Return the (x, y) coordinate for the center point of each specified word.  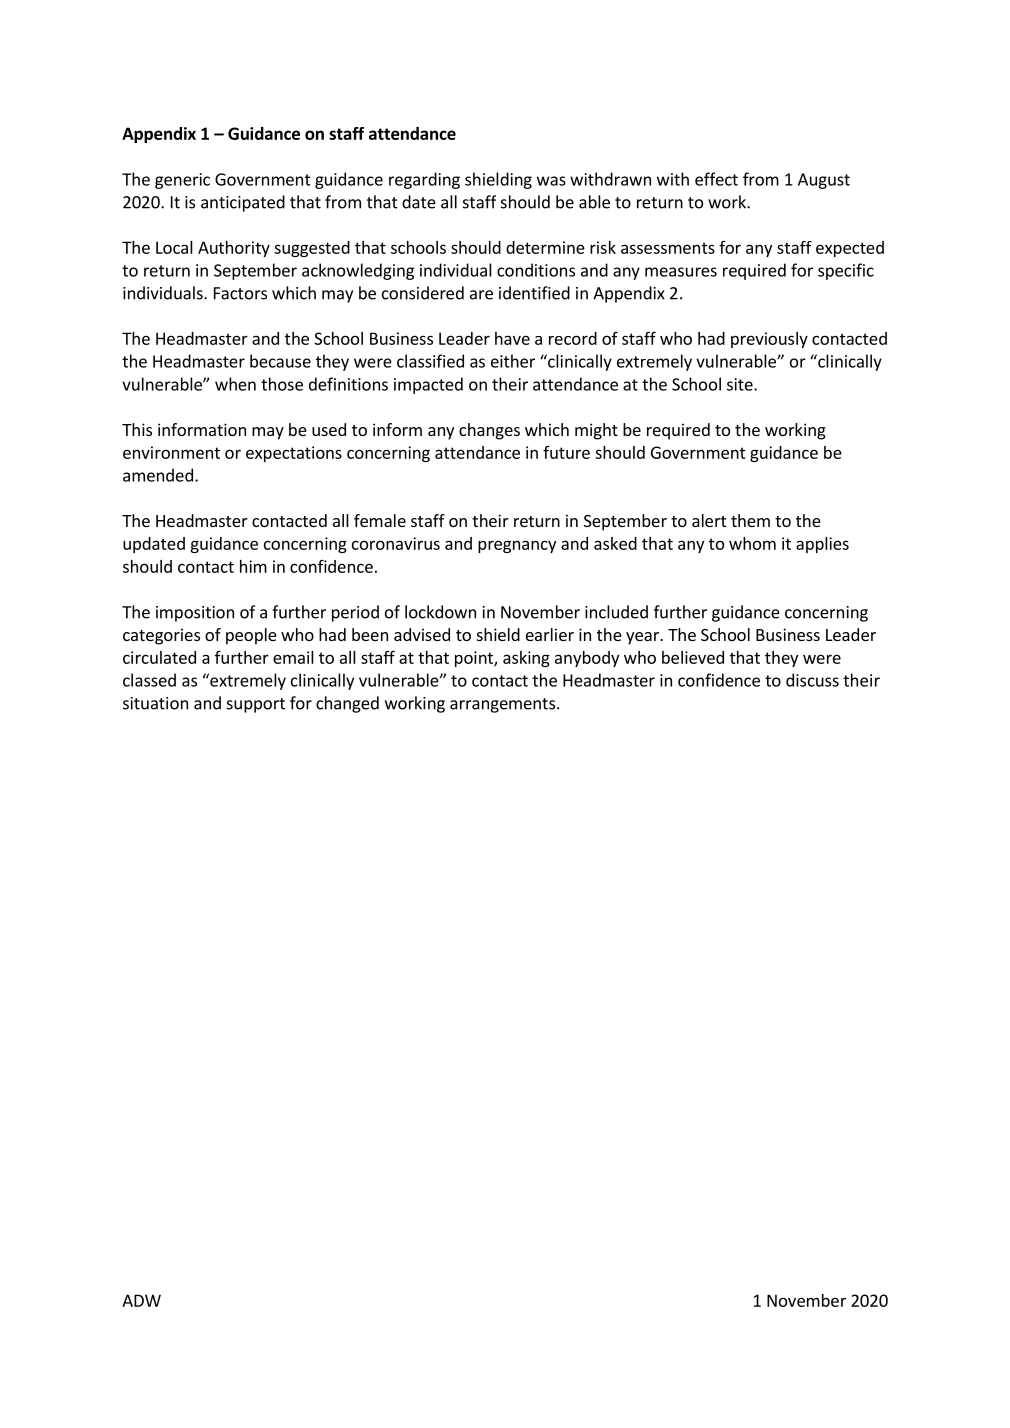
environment (171, 452)
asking (526, 659)
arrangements (502, 705)
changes (489, 431)
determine (545, 247)
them (750, 520)
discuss (812, 680)
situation (155, 703)
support (256, 705)
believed (693, 657)
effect (716, 179)
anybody (587, 659)
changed (347, 704)
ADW (141, 1300)
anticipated (243, 203)
